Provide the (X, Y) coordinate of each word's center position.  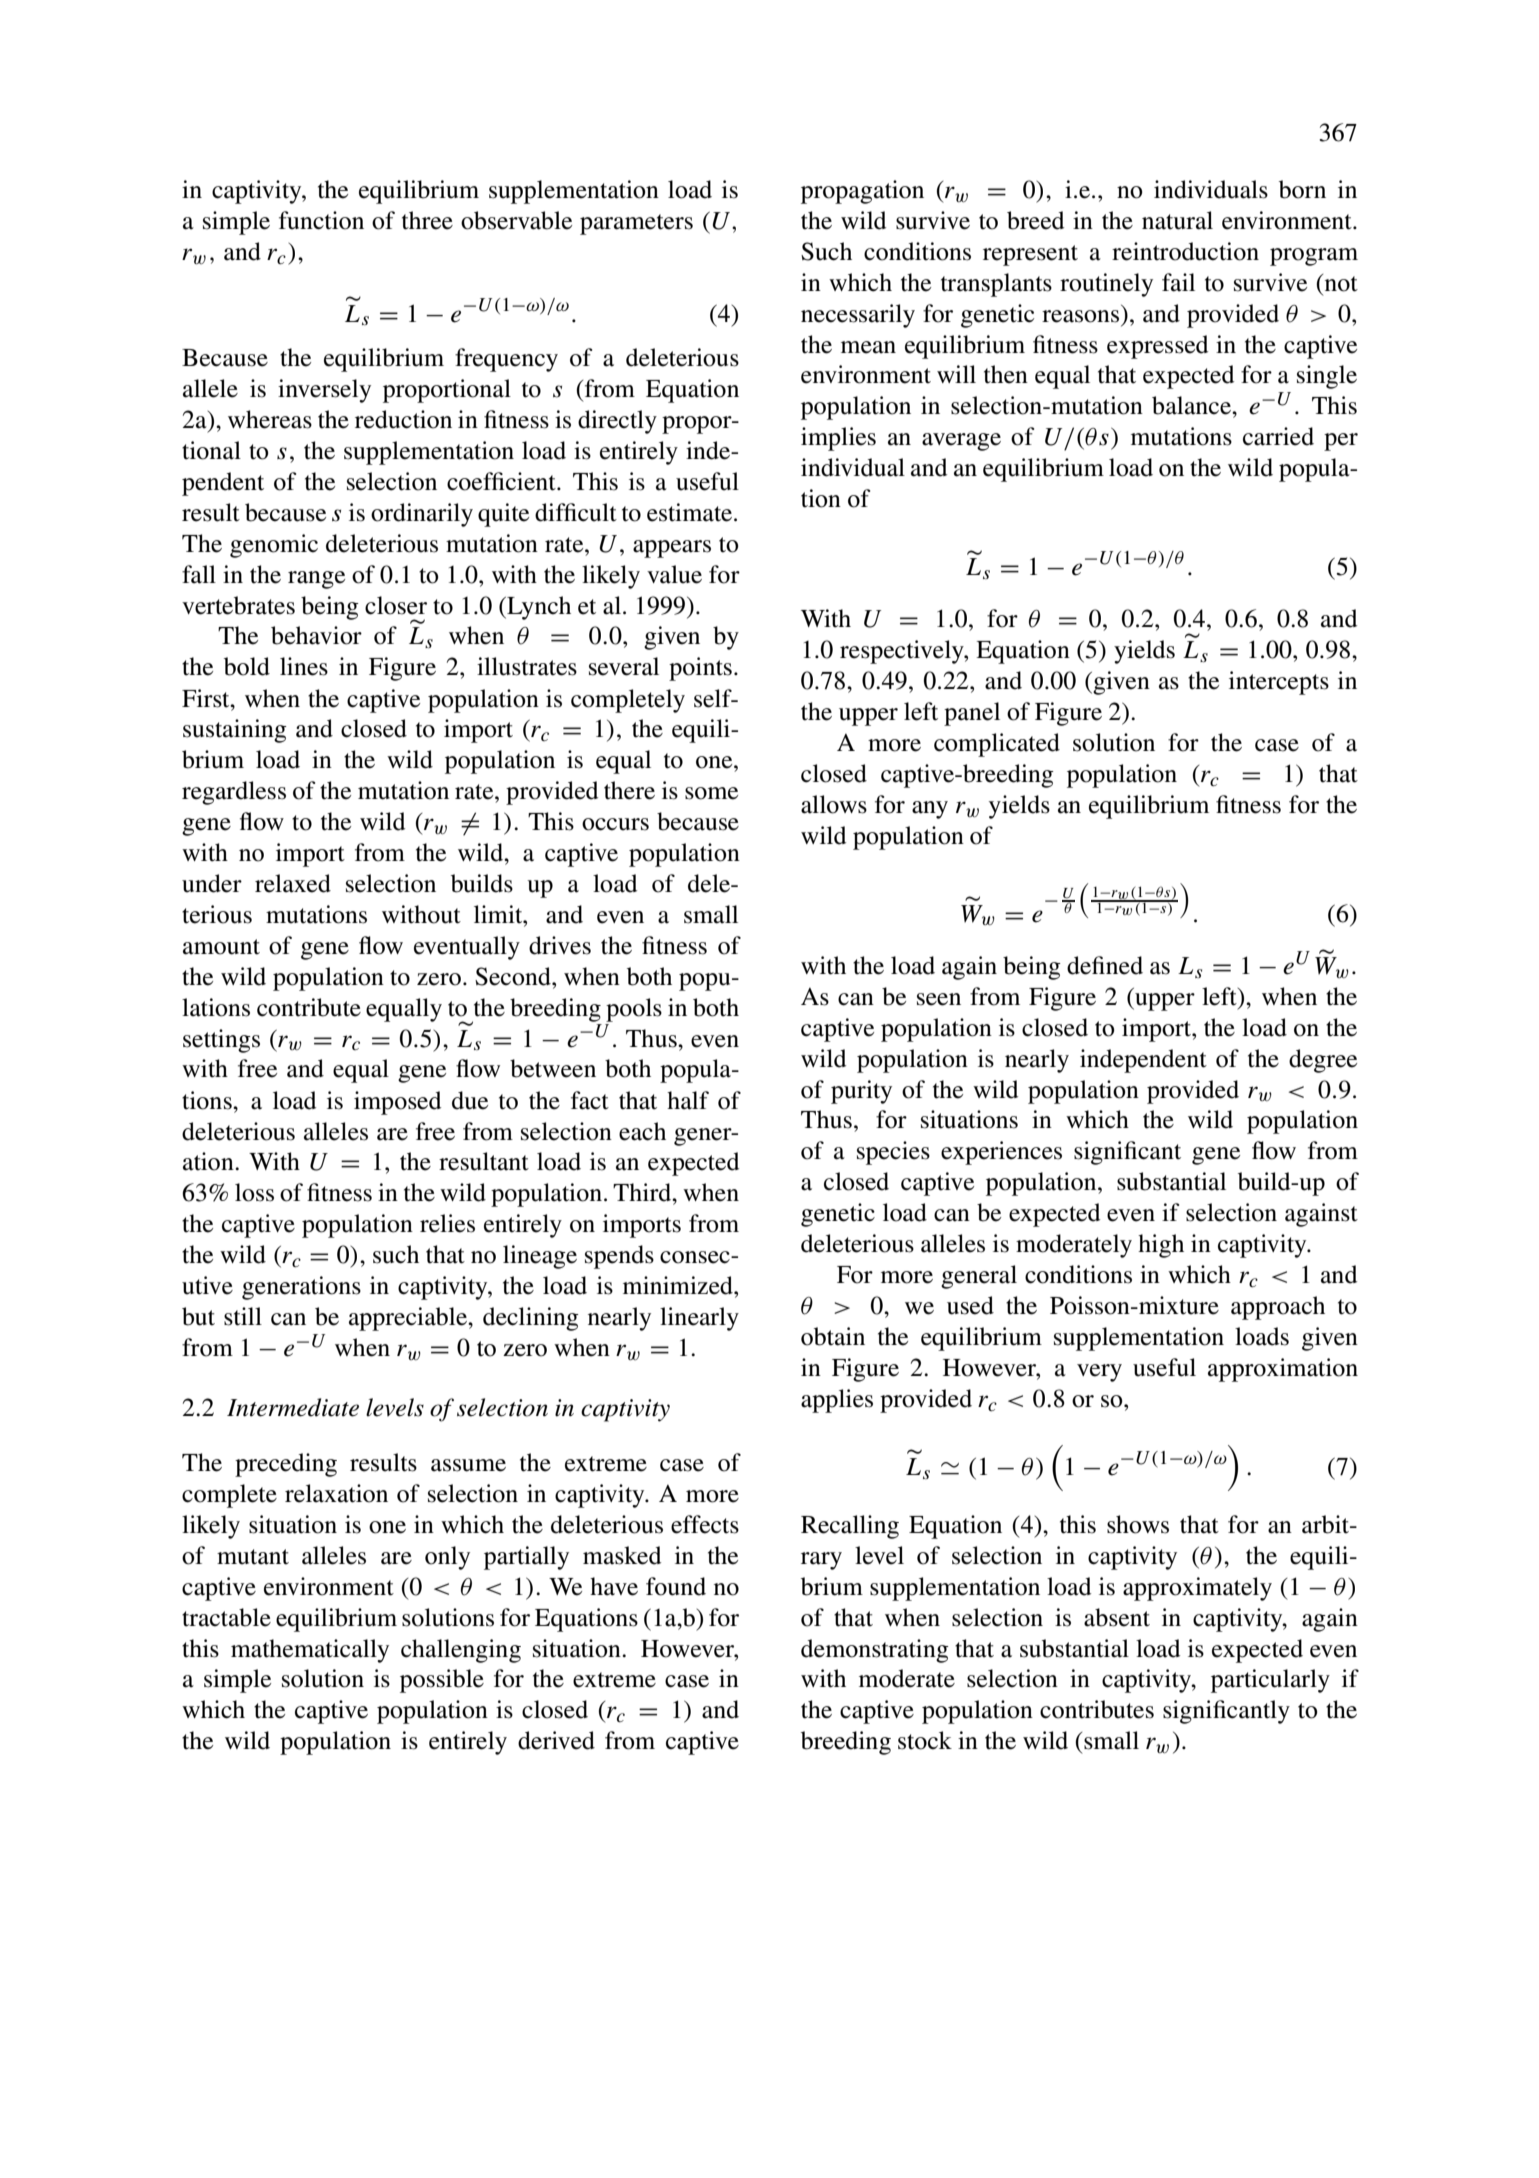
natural (1177, 220)
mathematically (310, 1651)
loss (254, 1192)
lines (304, 666)
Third (643, 1192)
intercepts (1279, 683)
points (700, 669)
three (427, 220)
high (1161, 1246)
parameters (636, 224)
